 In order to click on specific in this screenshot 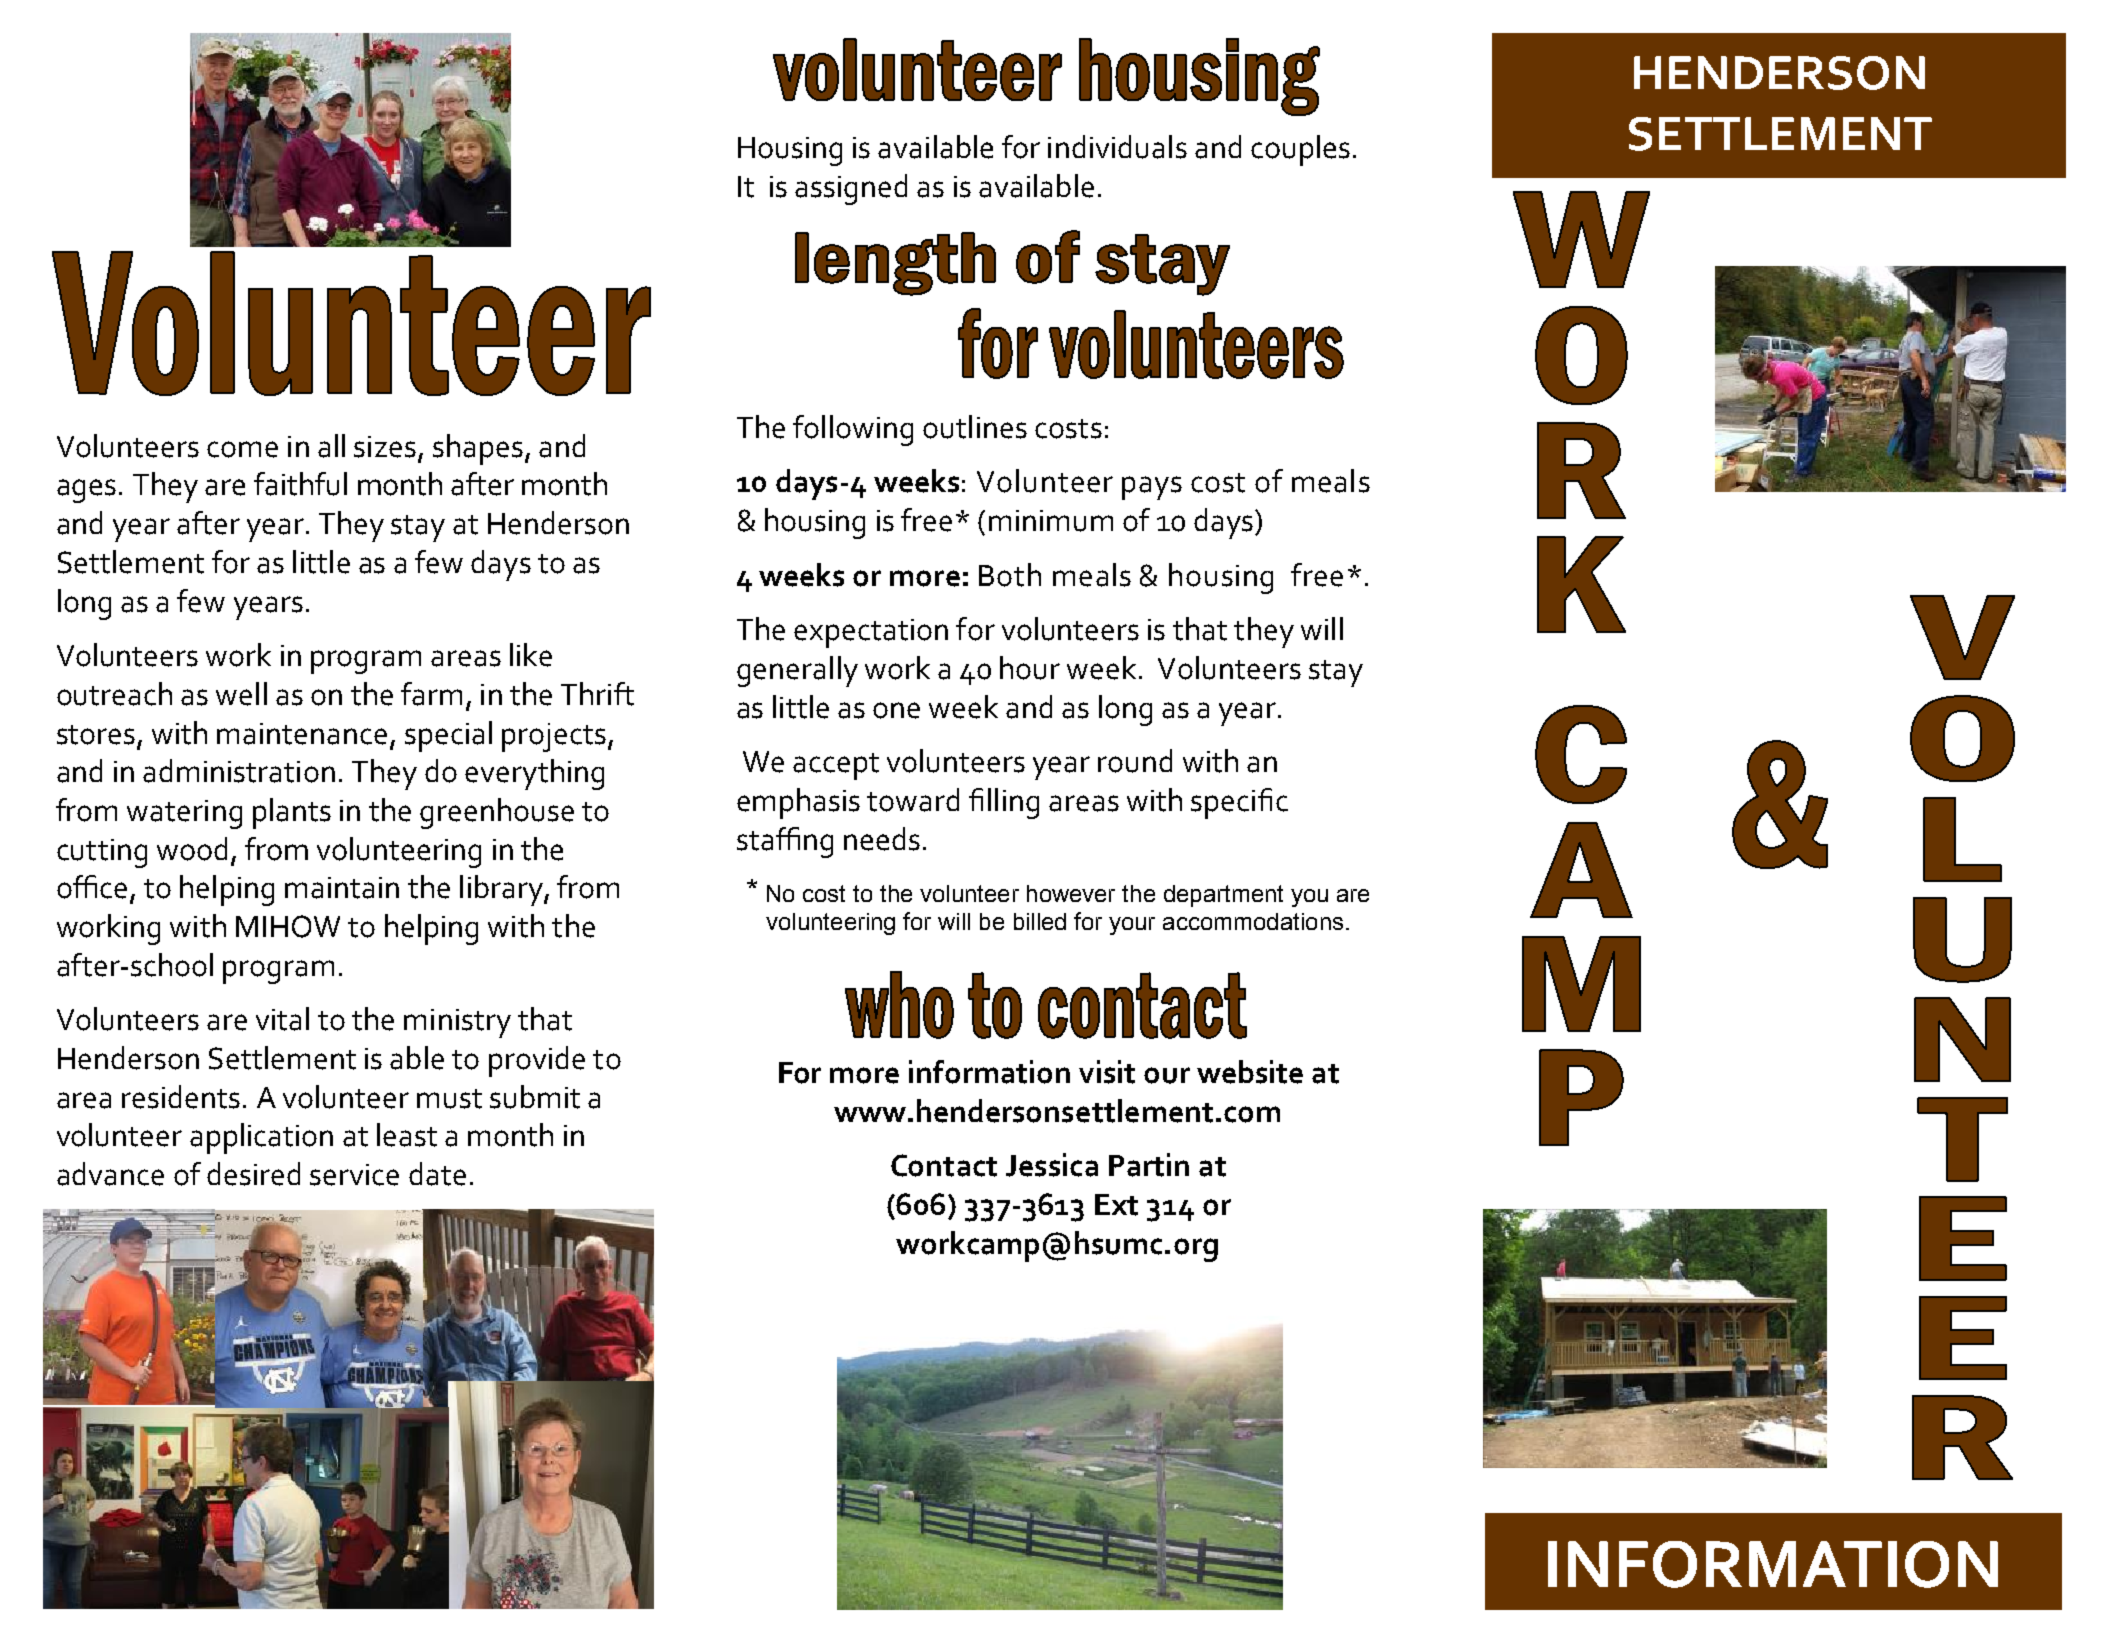, I will do `click(1239, 803)`.
